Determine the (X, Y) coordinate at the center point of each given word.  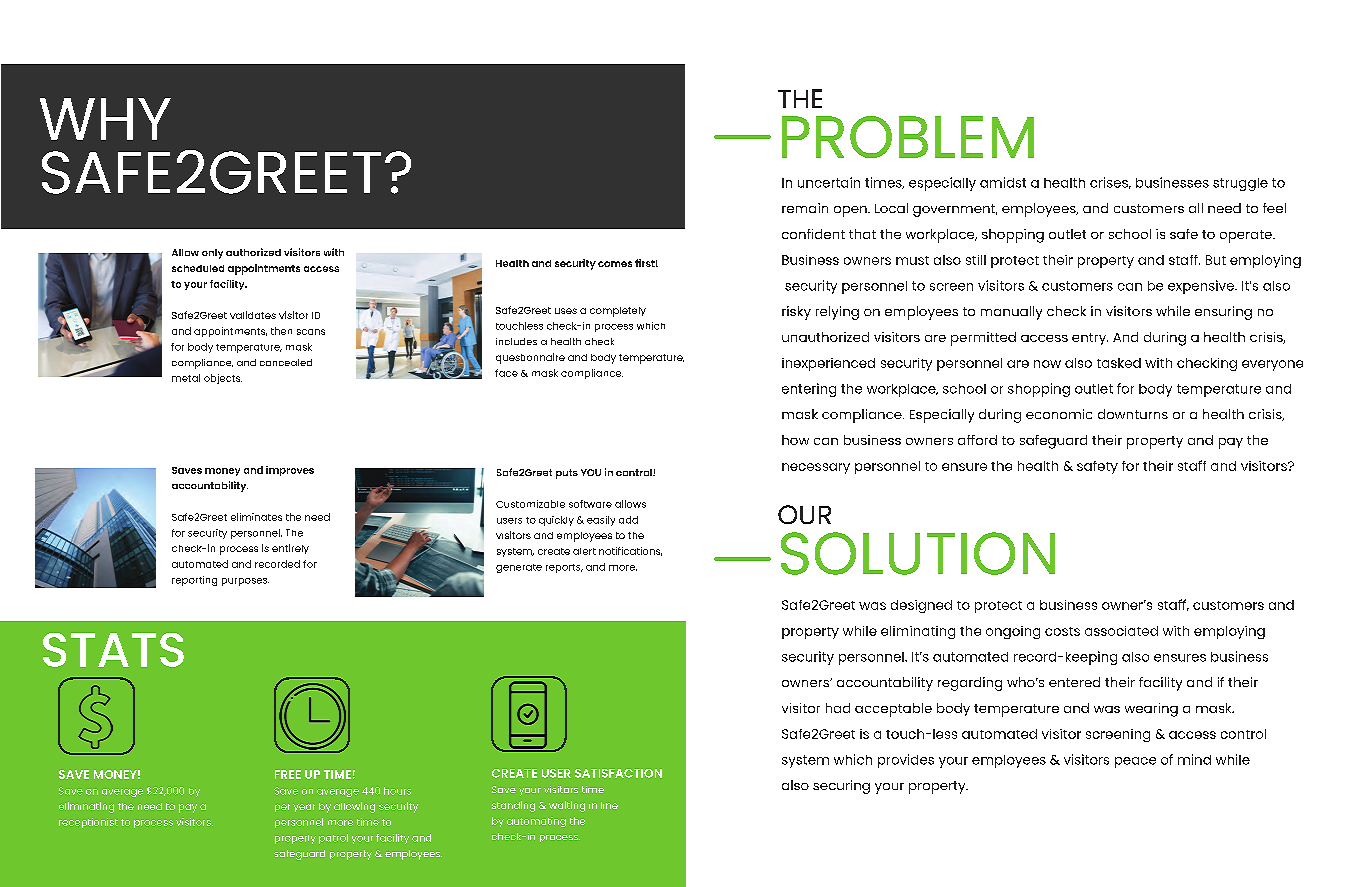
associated (1121, 631)
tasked (1119, 363)
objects (223, 379)
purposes (245, 582)
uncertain (829, 182)
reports (564, 568)
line (609, 805)
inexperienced (828, 364)
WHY (105, 119)
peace (1135, 762)
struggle (1240, 184)
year (304, 808)
